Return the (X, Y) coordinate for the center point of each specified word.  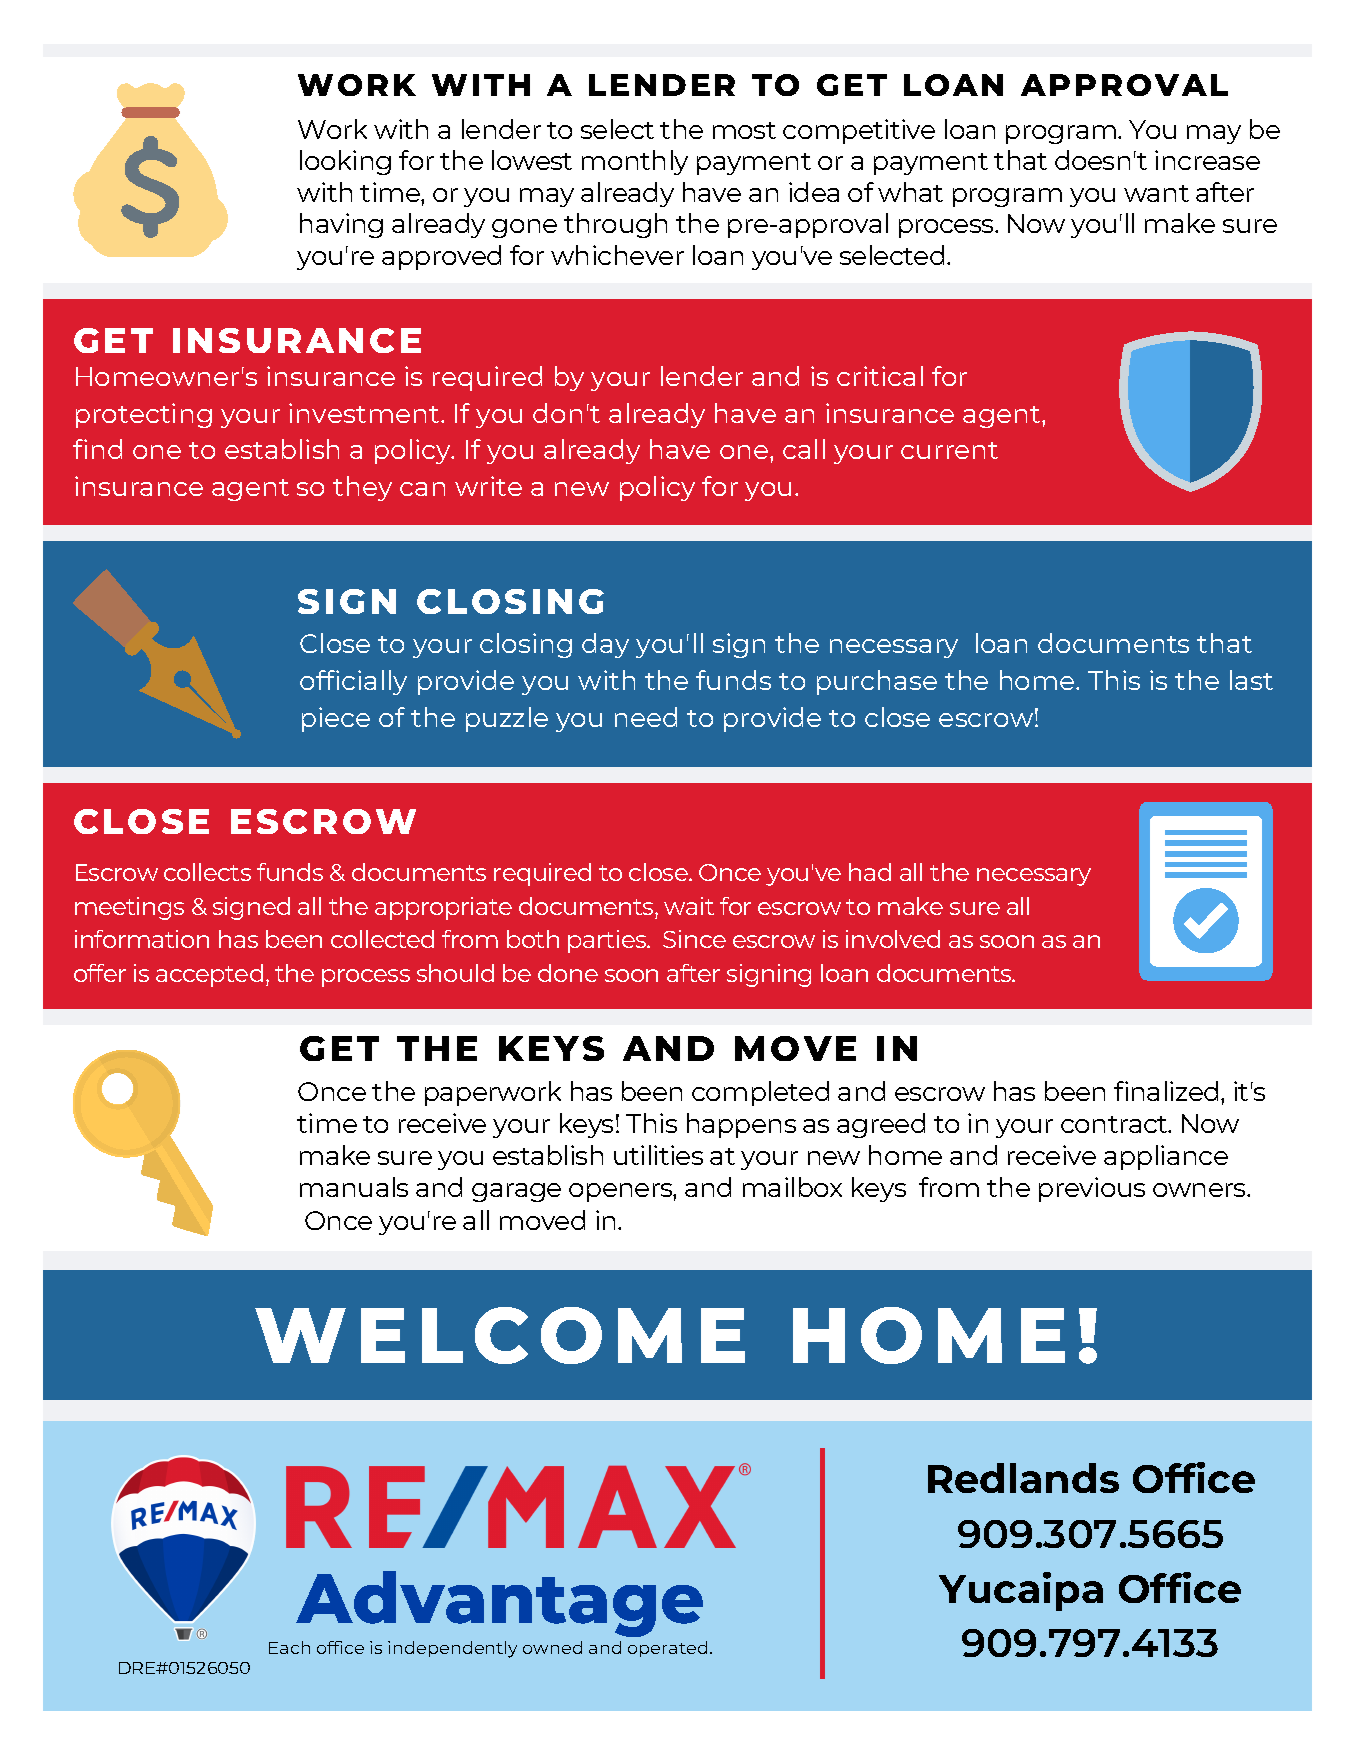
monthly (635, 162)
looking (345, 162)
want (1156, 193)
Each (289, 1647)
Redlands (1023, 1478)
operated (667, 1649)
